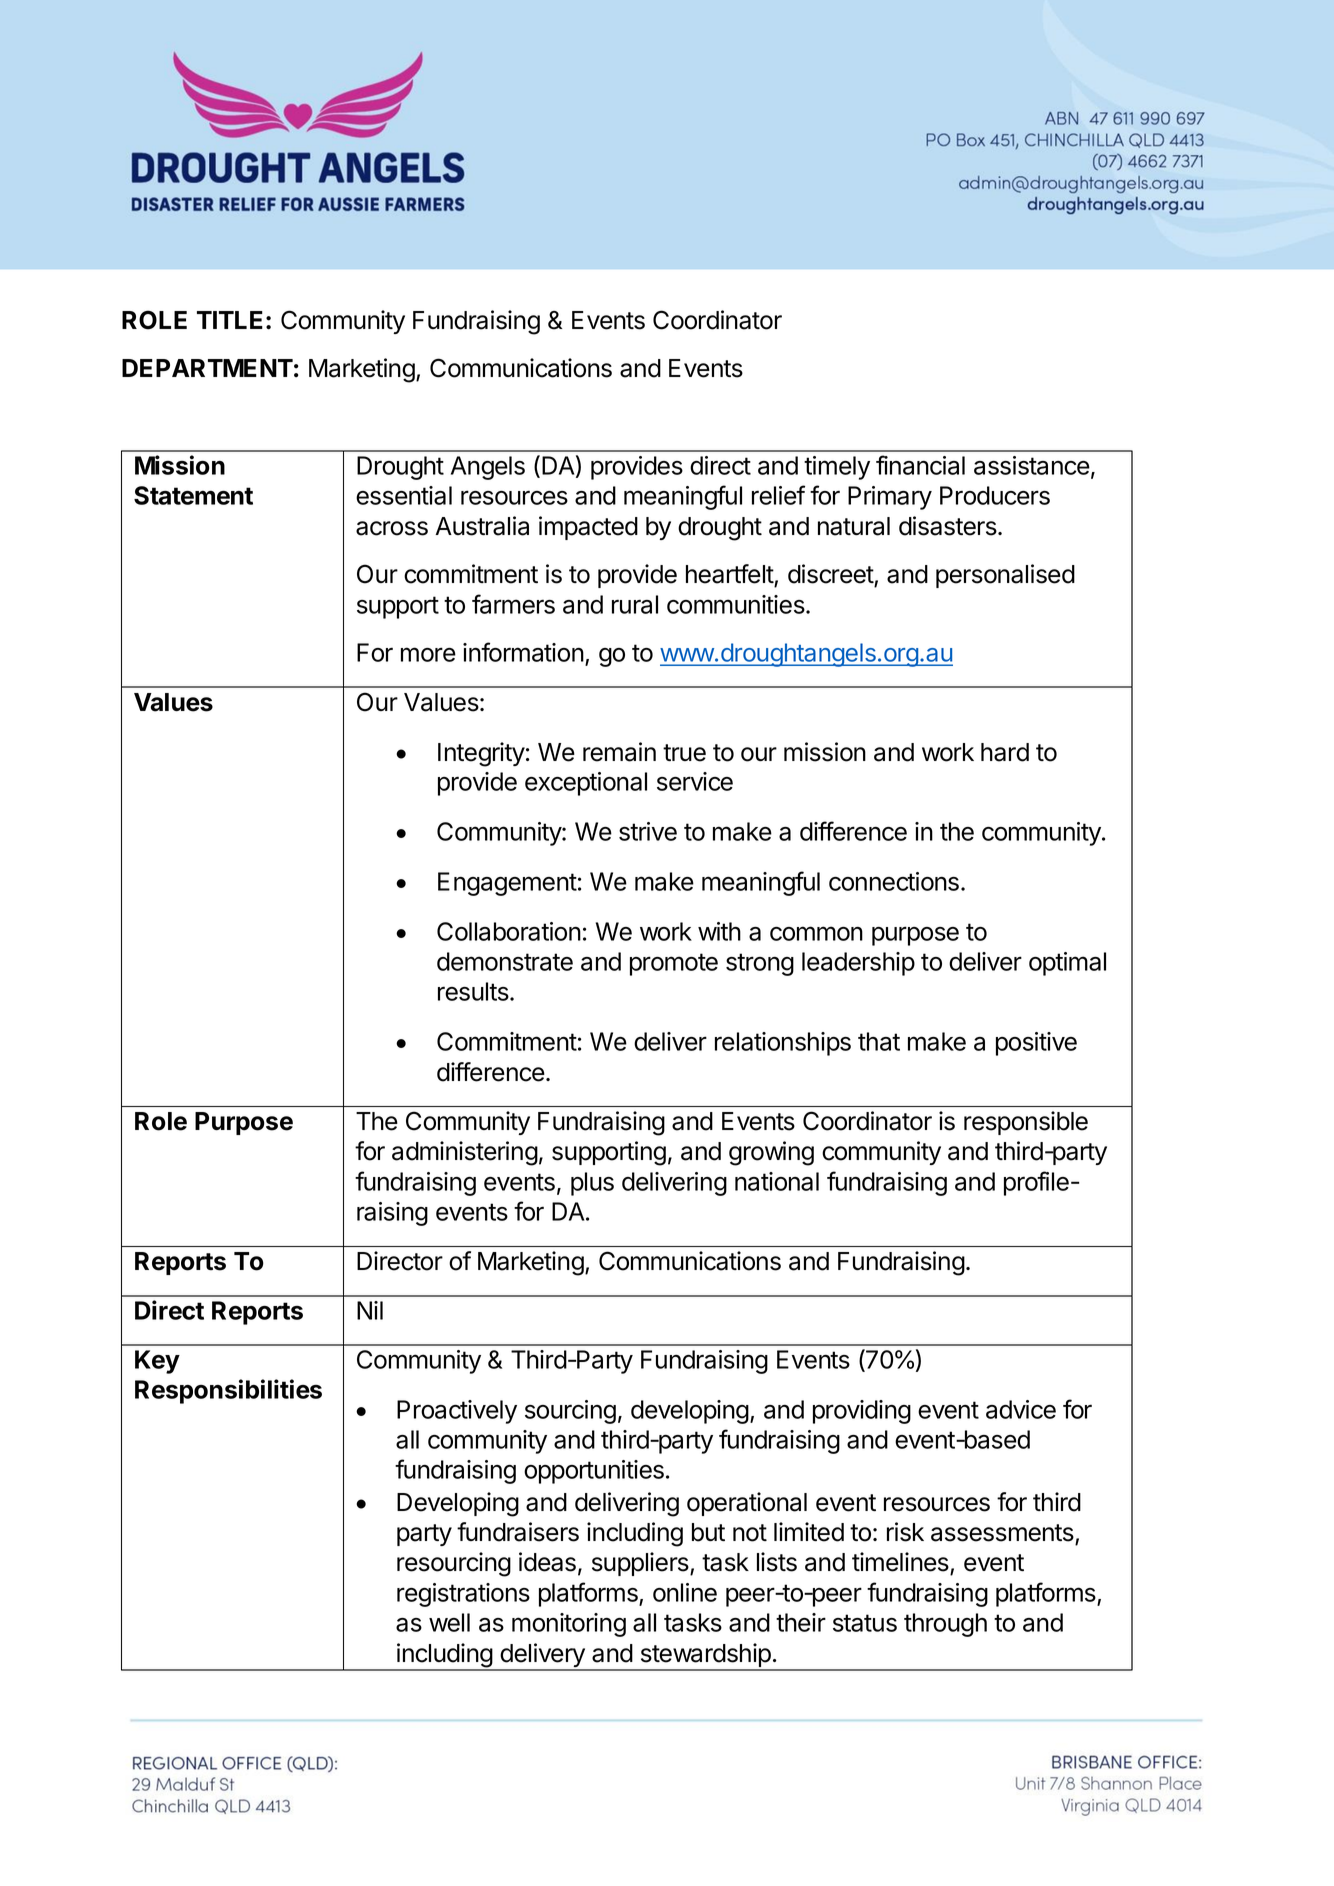 The image size is (1334, 1886). What do you see at coordinates (879, 1041) in the screenshot?
I see `that` at bounding box center [879, 1041].
